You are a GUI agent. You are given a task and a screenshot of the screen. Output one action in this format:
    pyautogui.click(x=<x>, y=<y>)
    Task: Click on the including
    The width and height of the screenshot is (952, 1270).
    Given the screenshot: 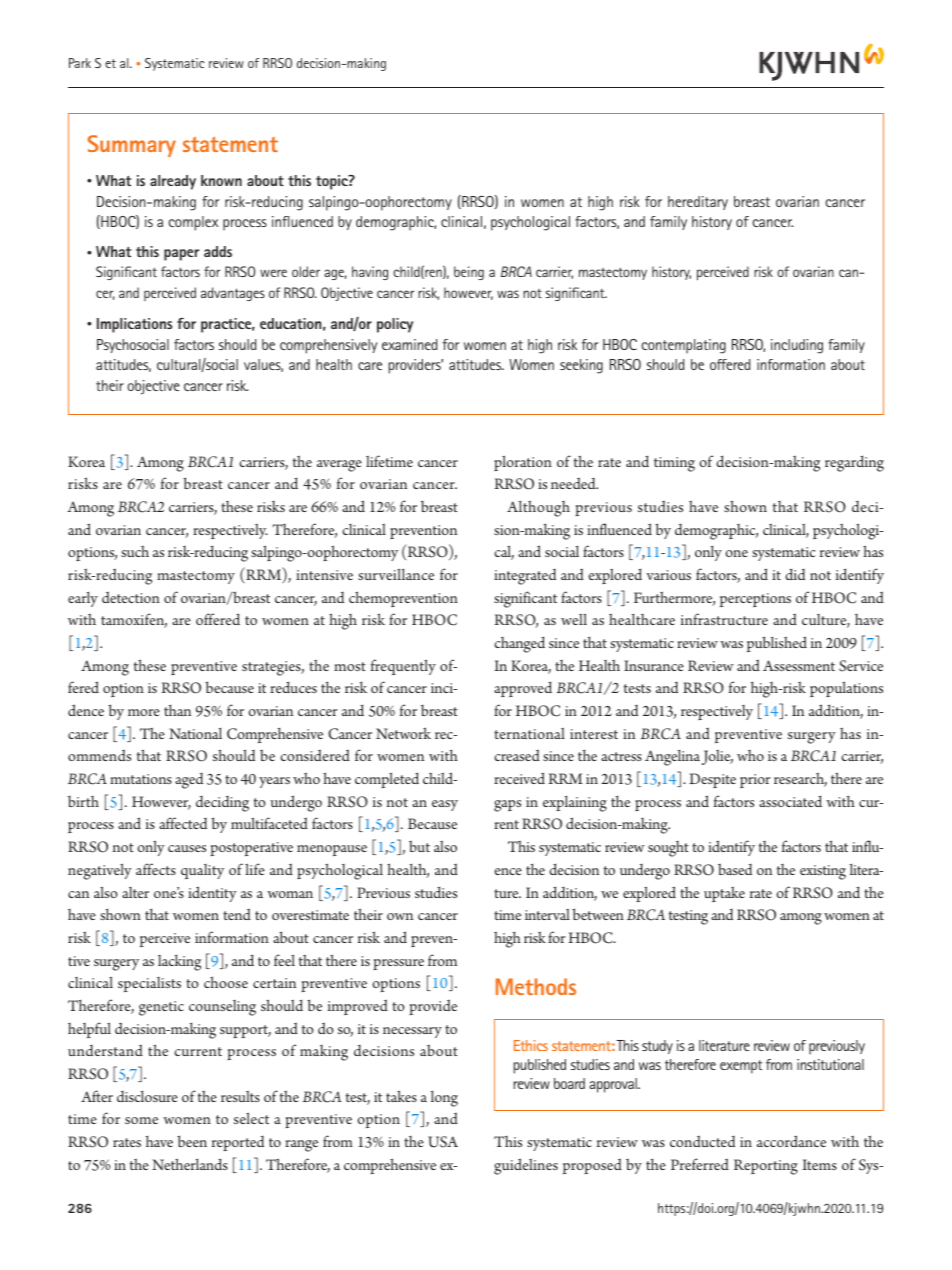 What is the action you would take?
    pyautogui.click(x=797, y=346)
